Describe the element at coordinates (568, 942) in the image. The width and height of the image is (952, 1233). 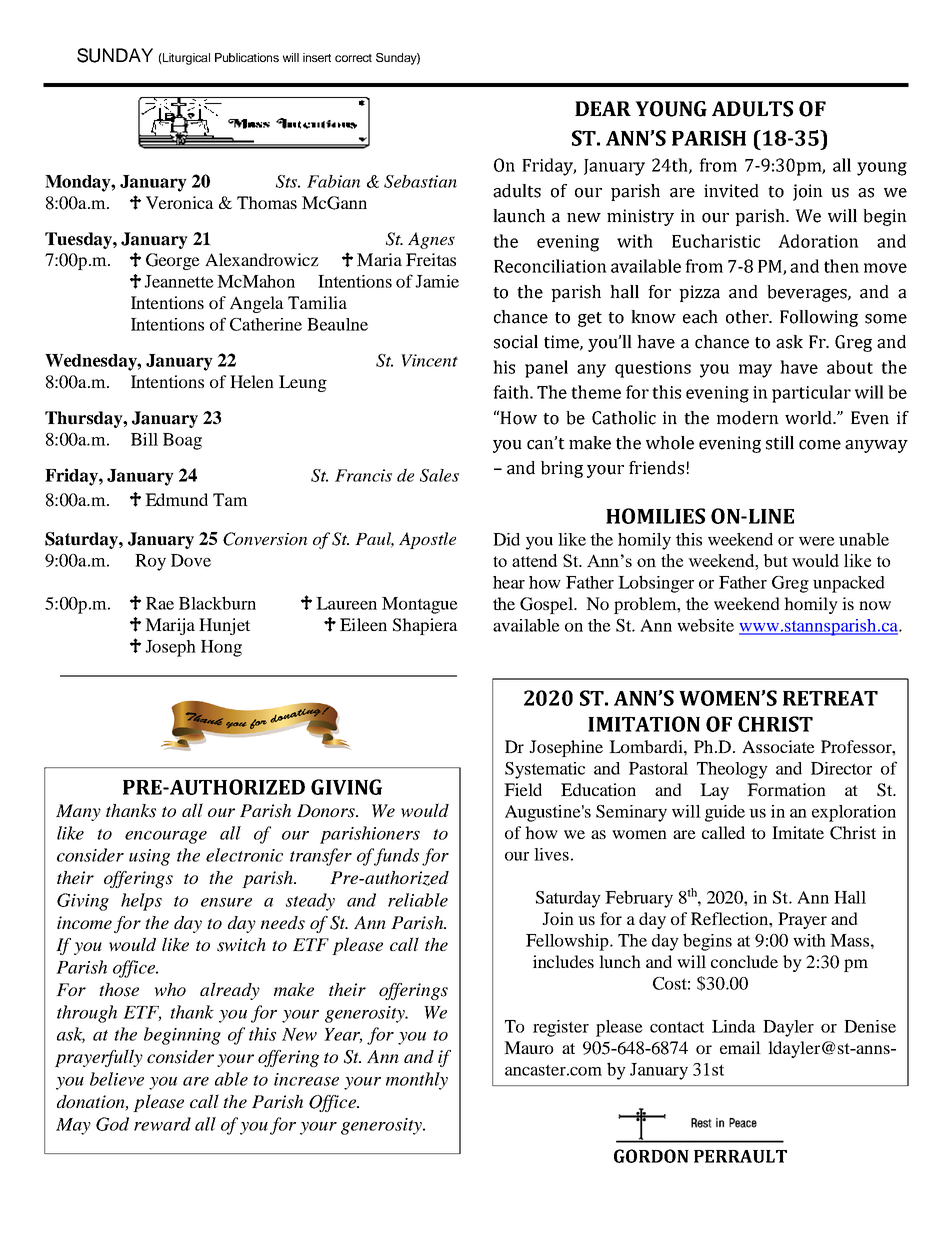
I see `Fellowship` at that location.
